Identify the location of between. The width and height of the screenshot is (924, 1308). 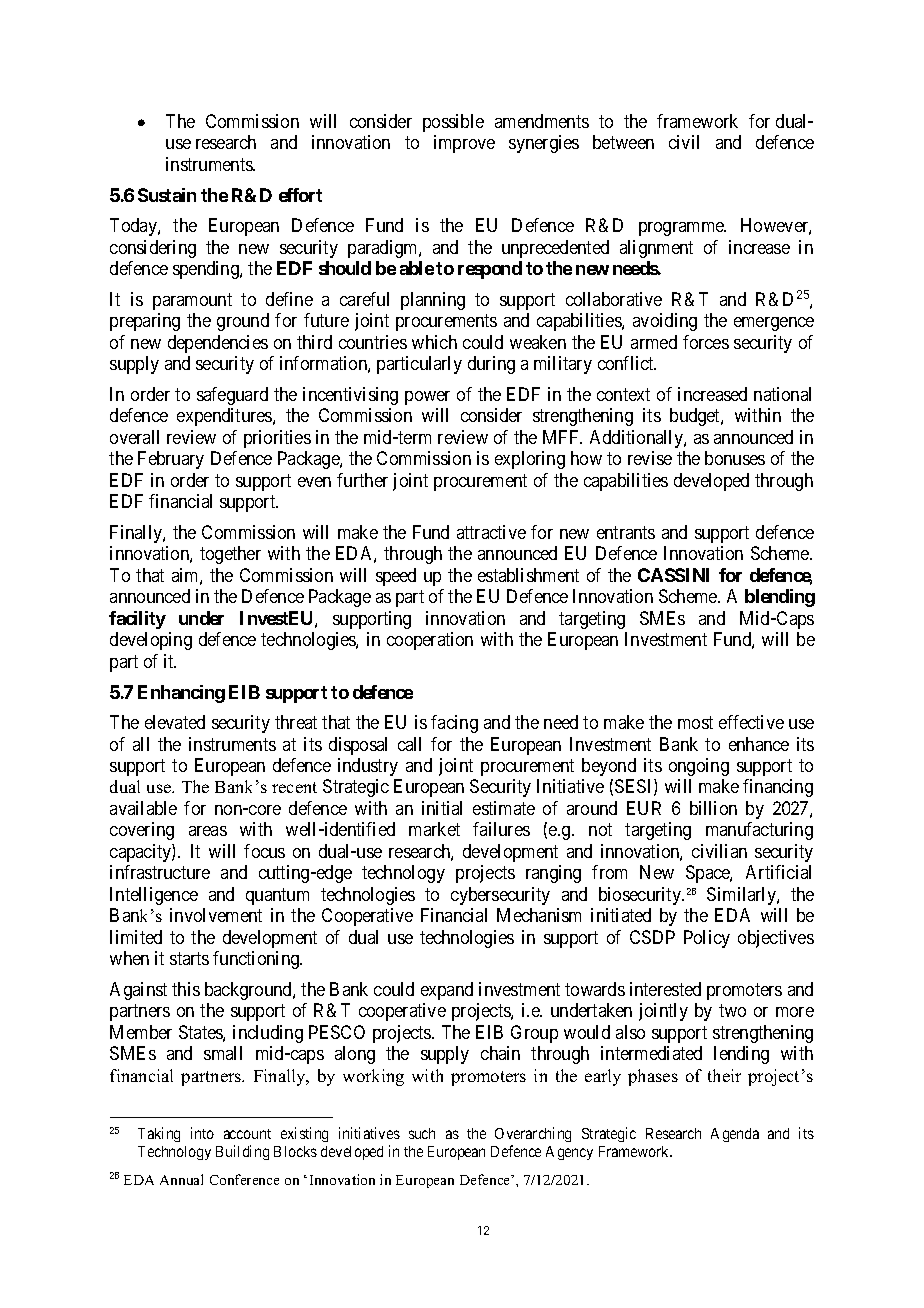
(623, 142).
